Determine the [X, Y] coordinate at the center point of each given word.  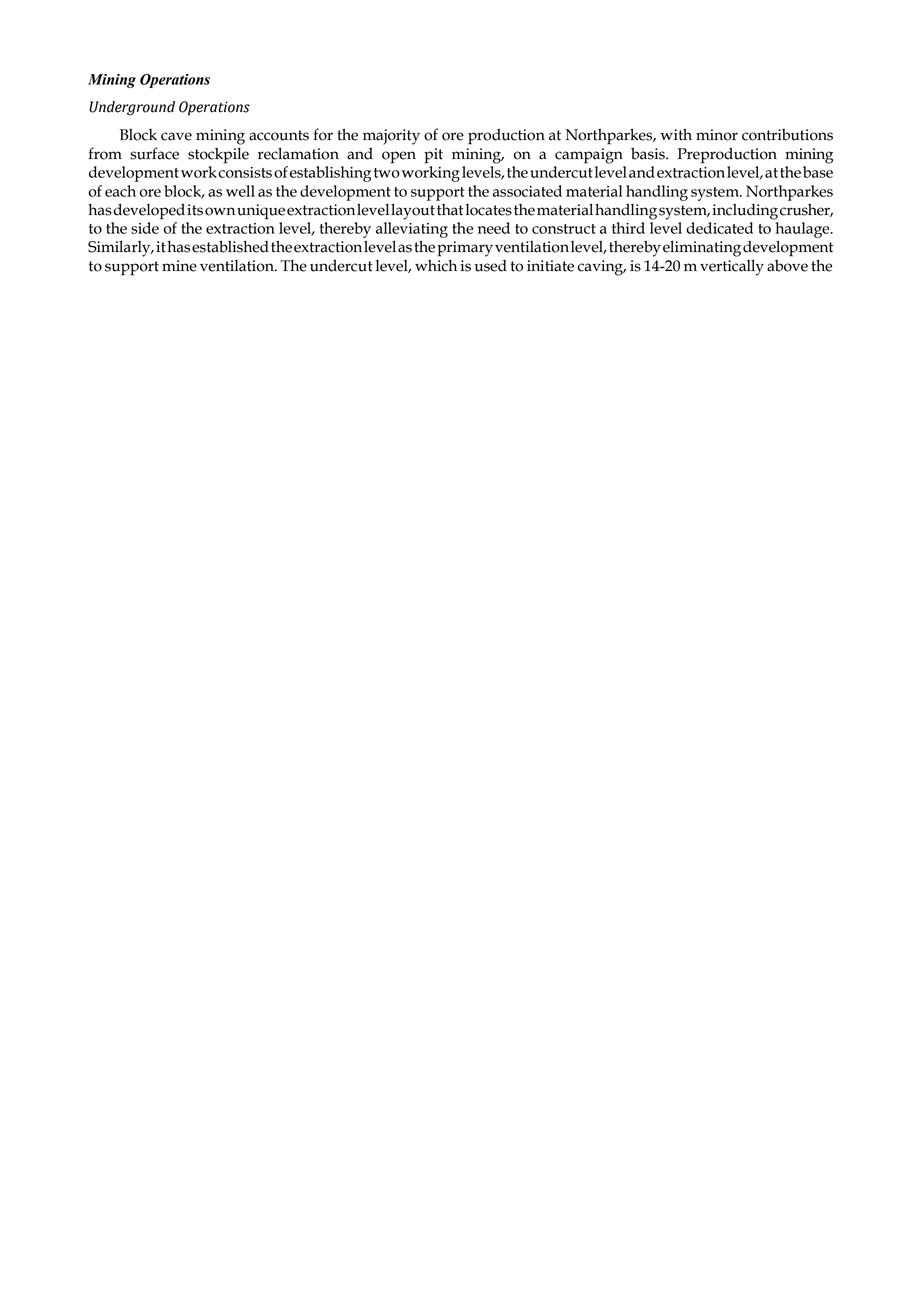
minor [717, 135]
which [436, 266]
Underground [132, 108]
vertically [732, 267]
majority [391, 137]
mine [179, 266]
